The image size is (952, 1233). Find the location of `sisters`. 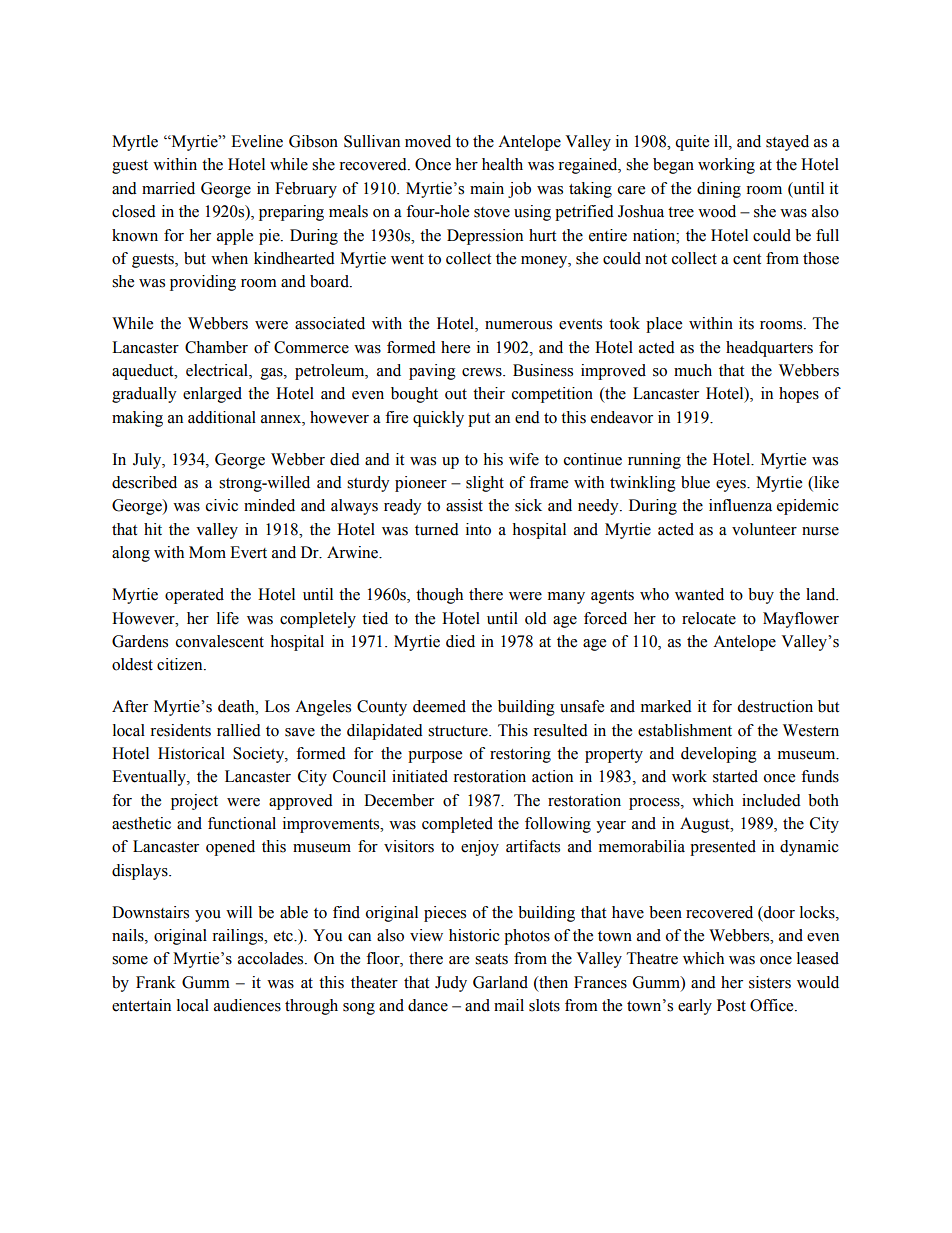

sisters is located at coordinates (770, 982).
